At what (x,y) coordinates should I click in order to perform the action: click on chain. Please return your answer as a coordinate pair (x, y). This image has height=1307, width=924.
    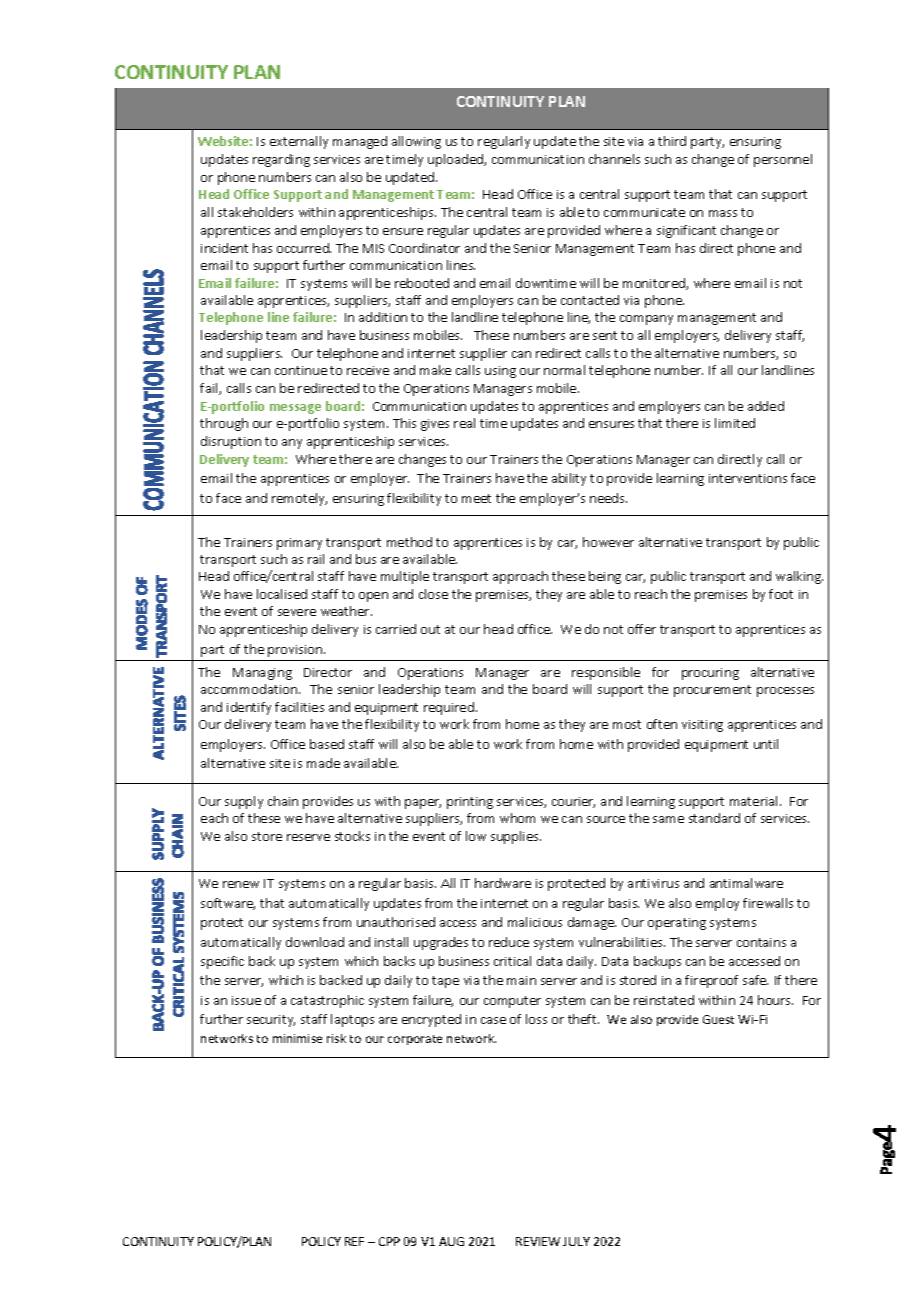
    Looking at the image, I should click on (283, 801).
